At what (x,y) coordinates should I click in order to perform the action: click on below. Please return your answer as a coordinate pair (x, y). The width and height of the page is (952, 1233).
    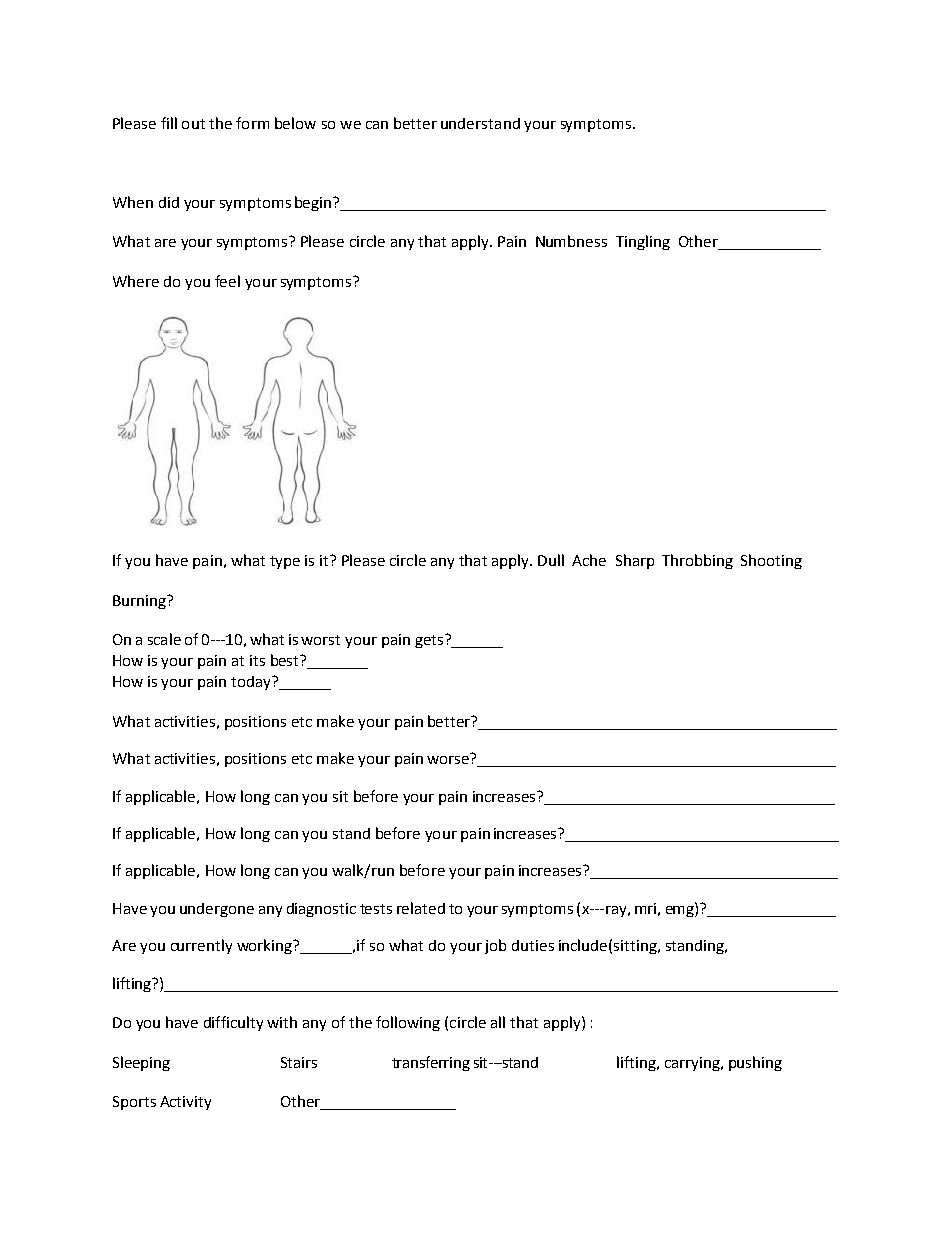
    Looking at the image, I should click on (295, 123).
